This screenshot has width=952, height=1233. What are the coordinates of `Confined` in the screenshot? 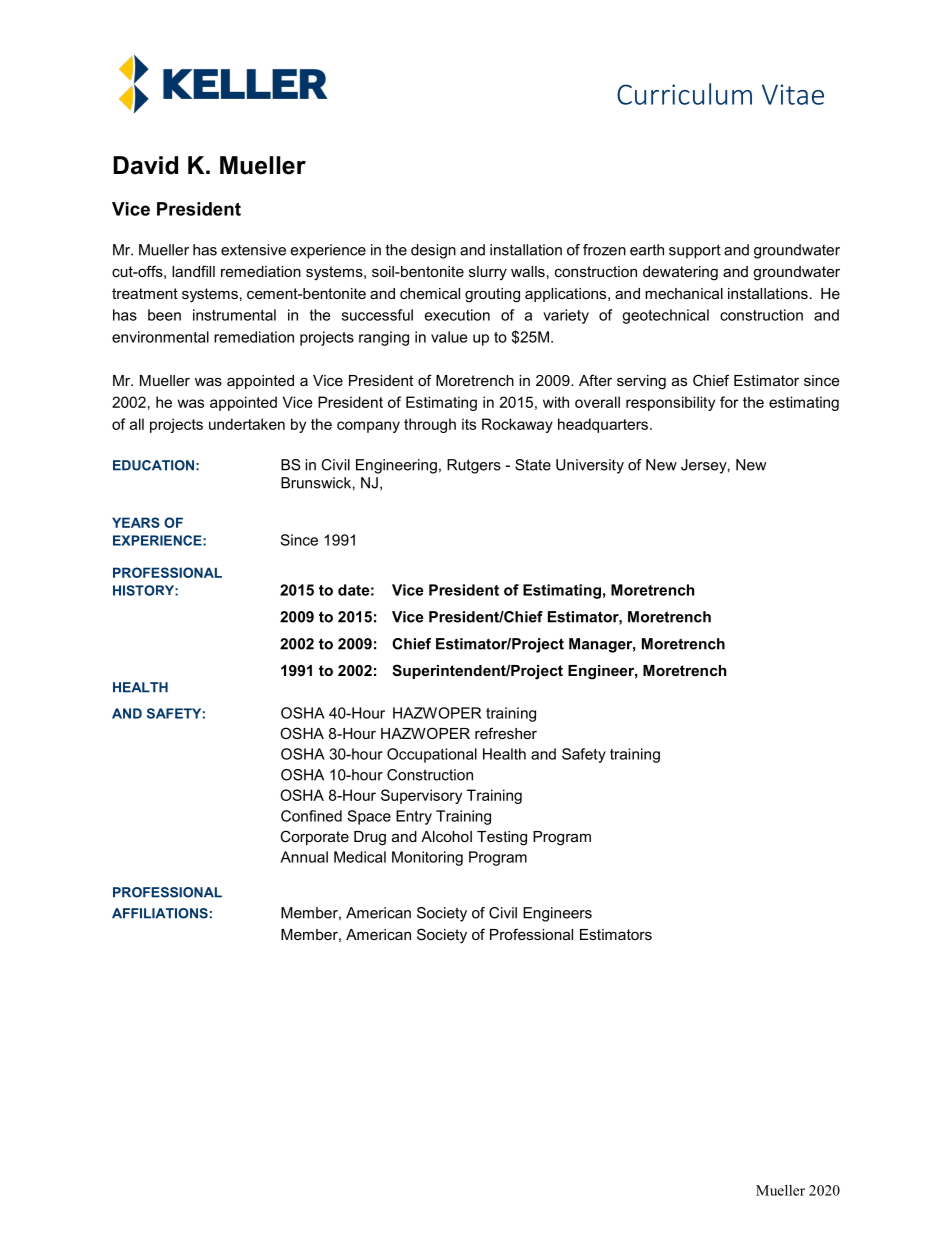 It's located at (311, 816).
